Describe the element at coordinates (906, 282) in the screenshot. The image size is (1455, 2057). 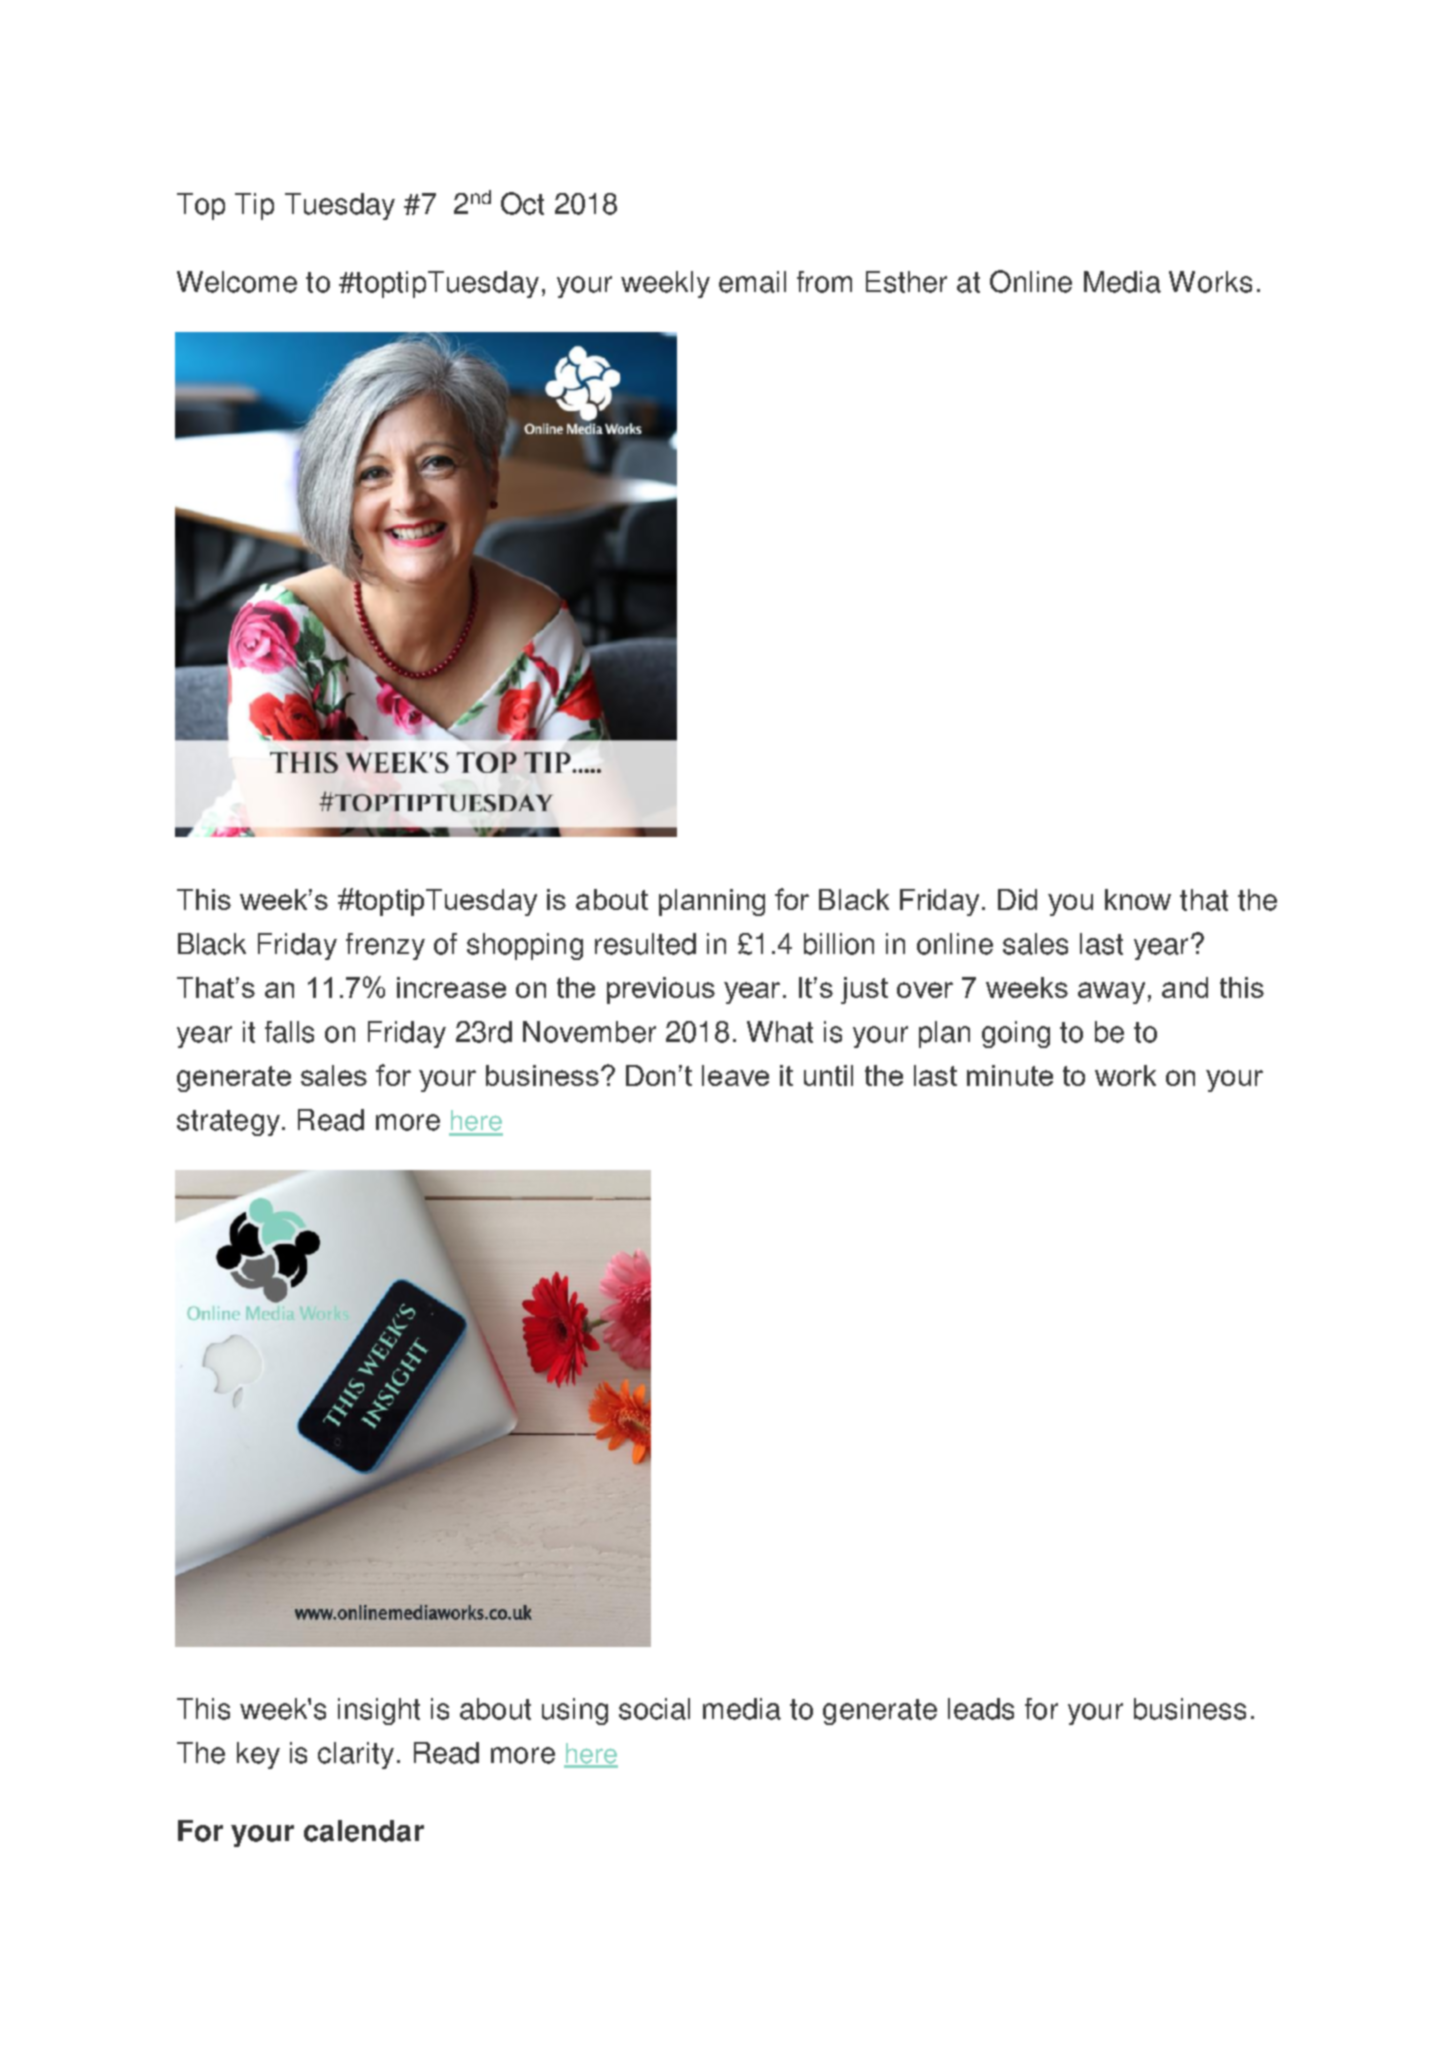
I see `Esther` at that location.
